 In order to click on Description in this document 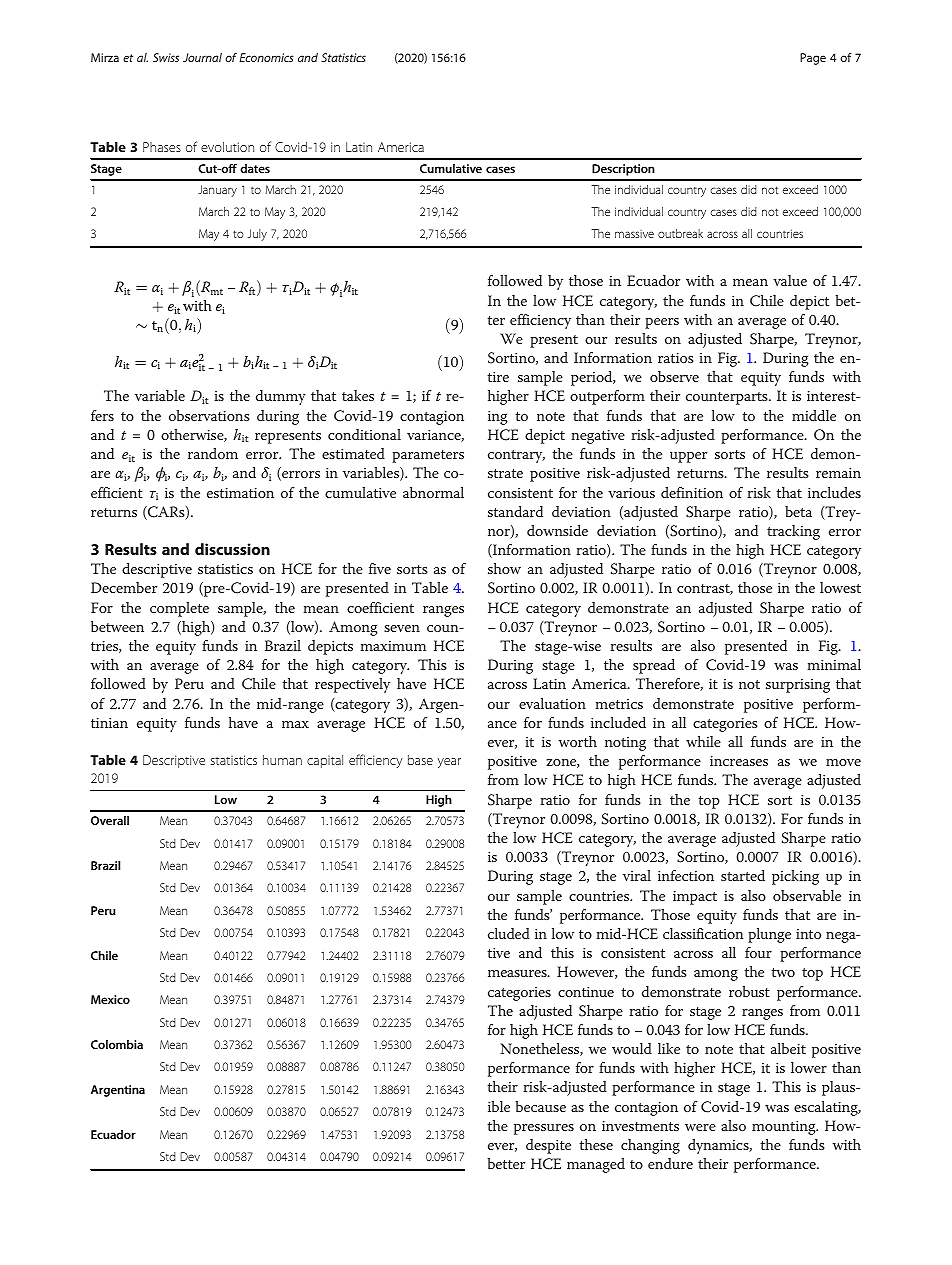, I will do `click(623, 170)`.
